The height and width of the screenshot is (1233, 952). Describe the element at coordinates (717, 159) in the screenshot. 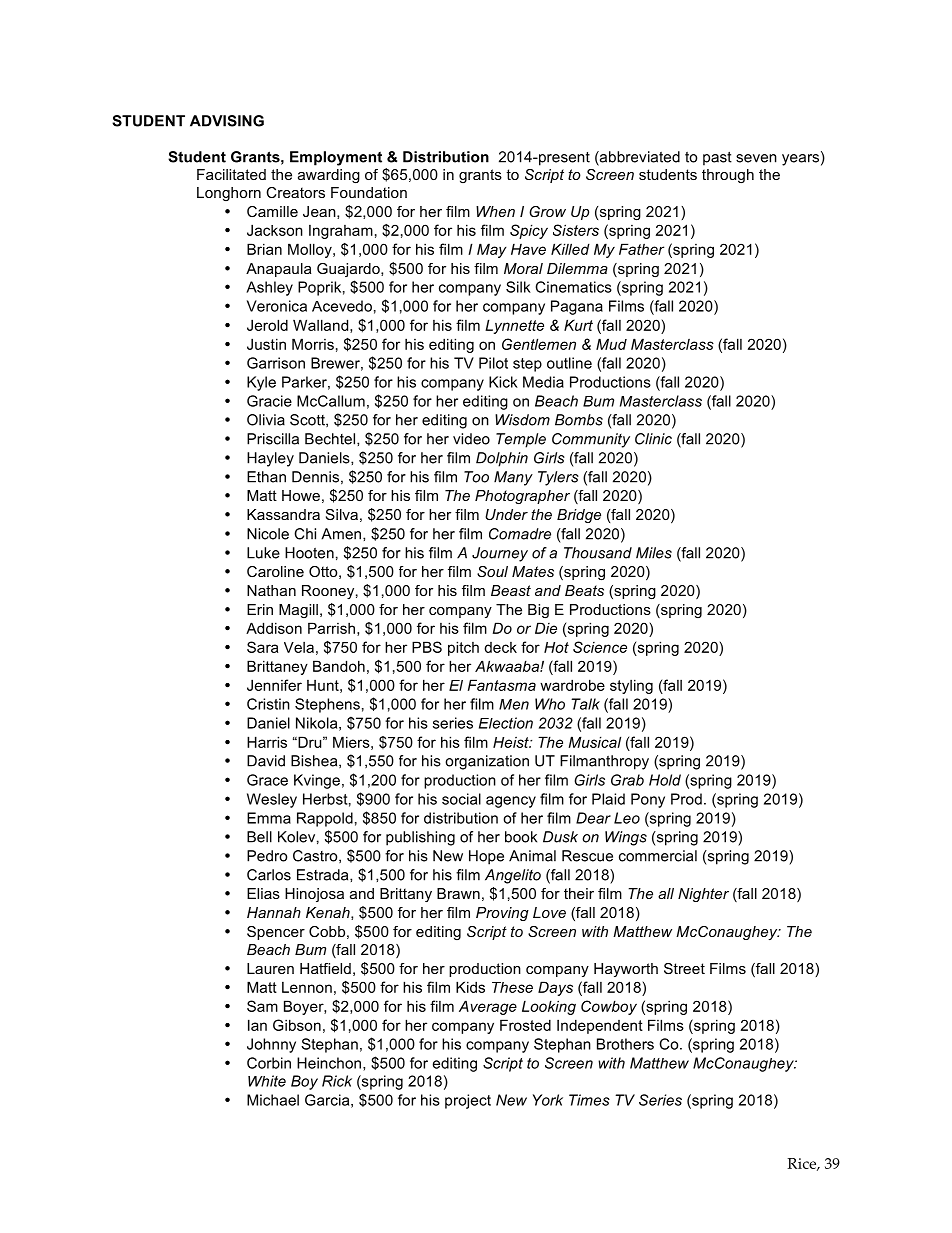

I see `past` at that location.
